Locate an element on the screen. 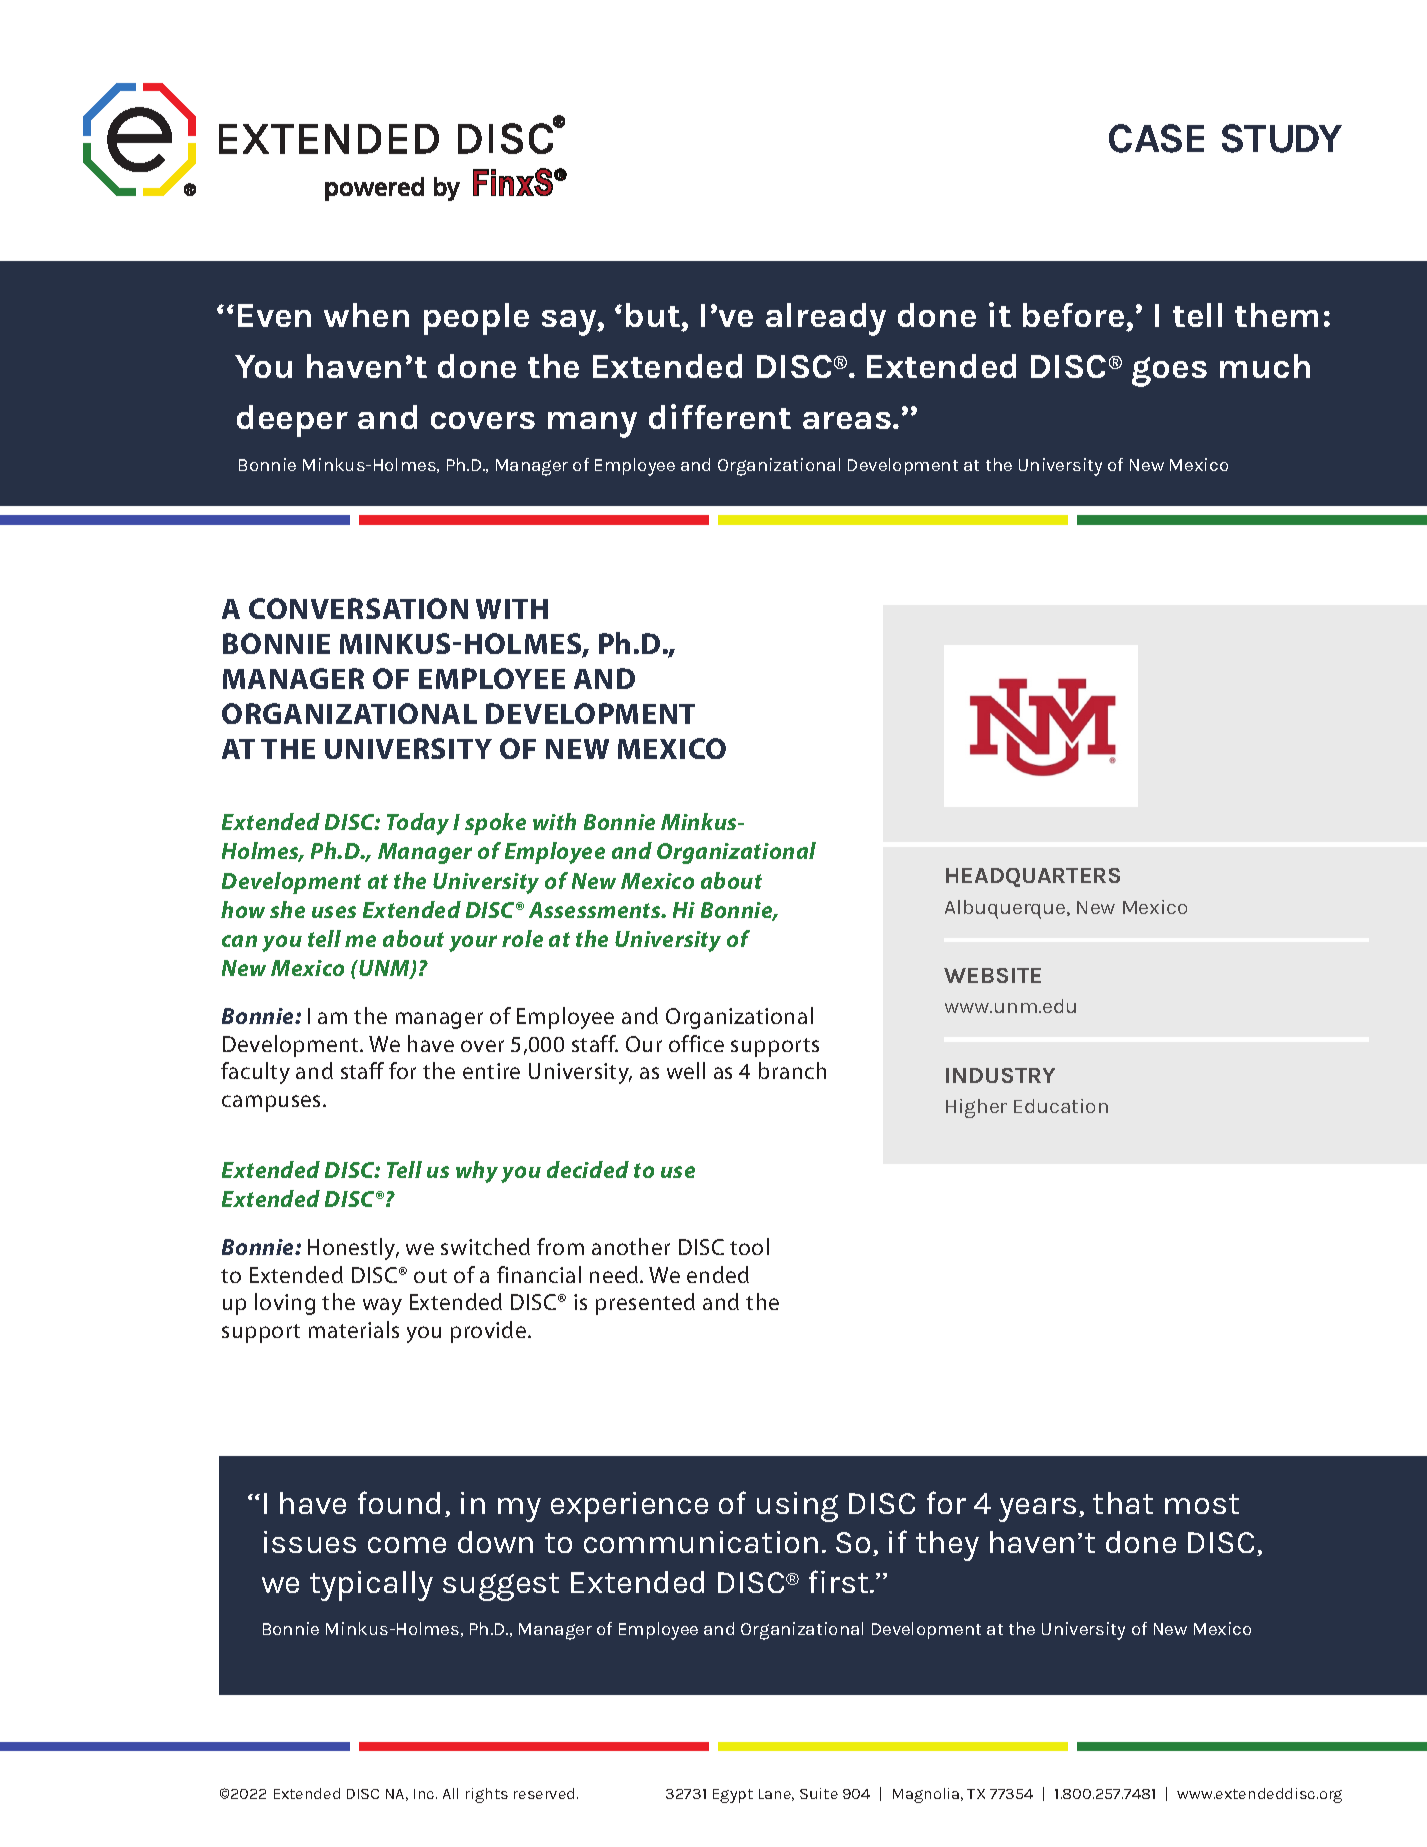 This screenshot has width=1427, height=1847. materials is located at coordinates (354, 1329).
